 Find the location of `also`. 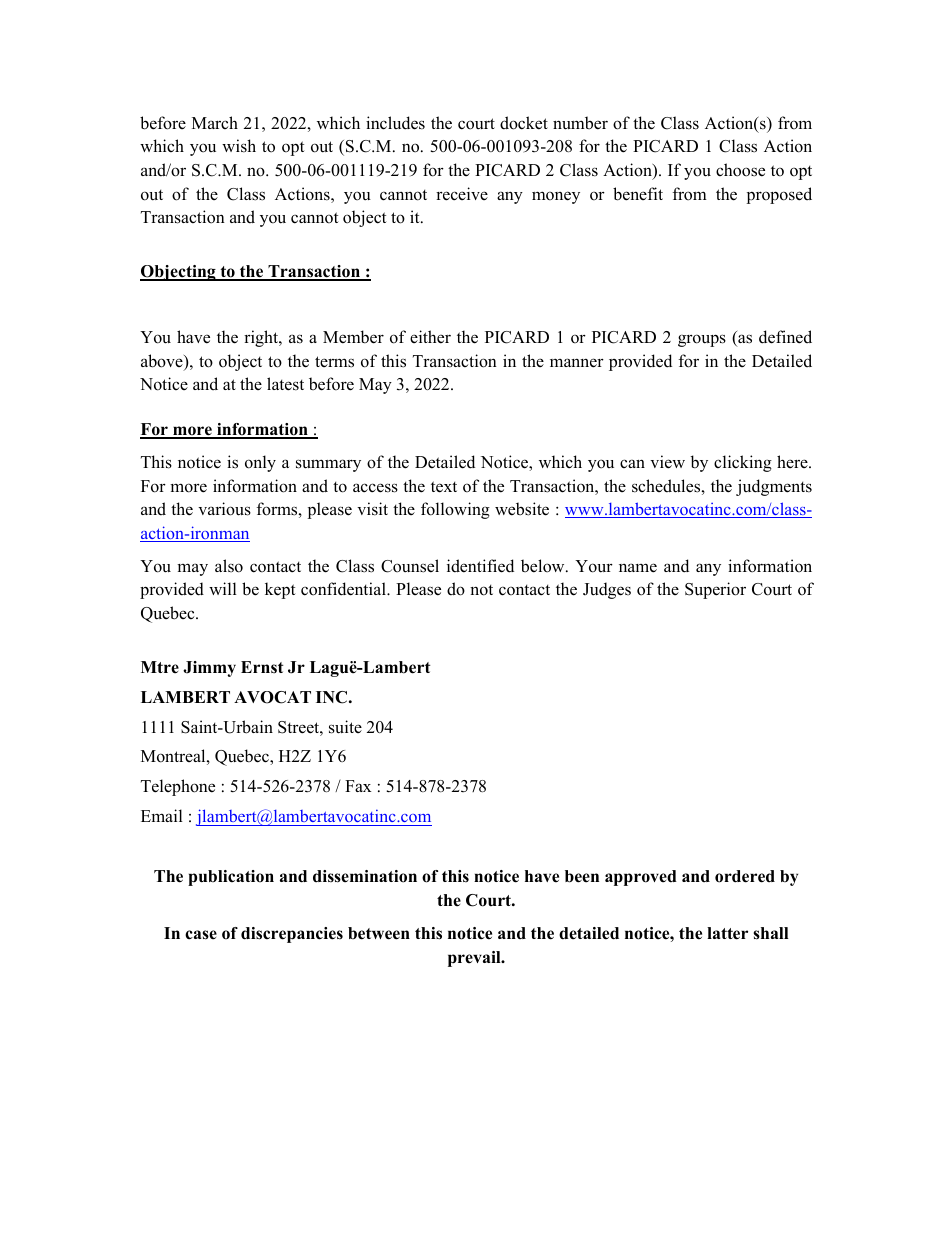

also is located at coordinates (229, 566).
